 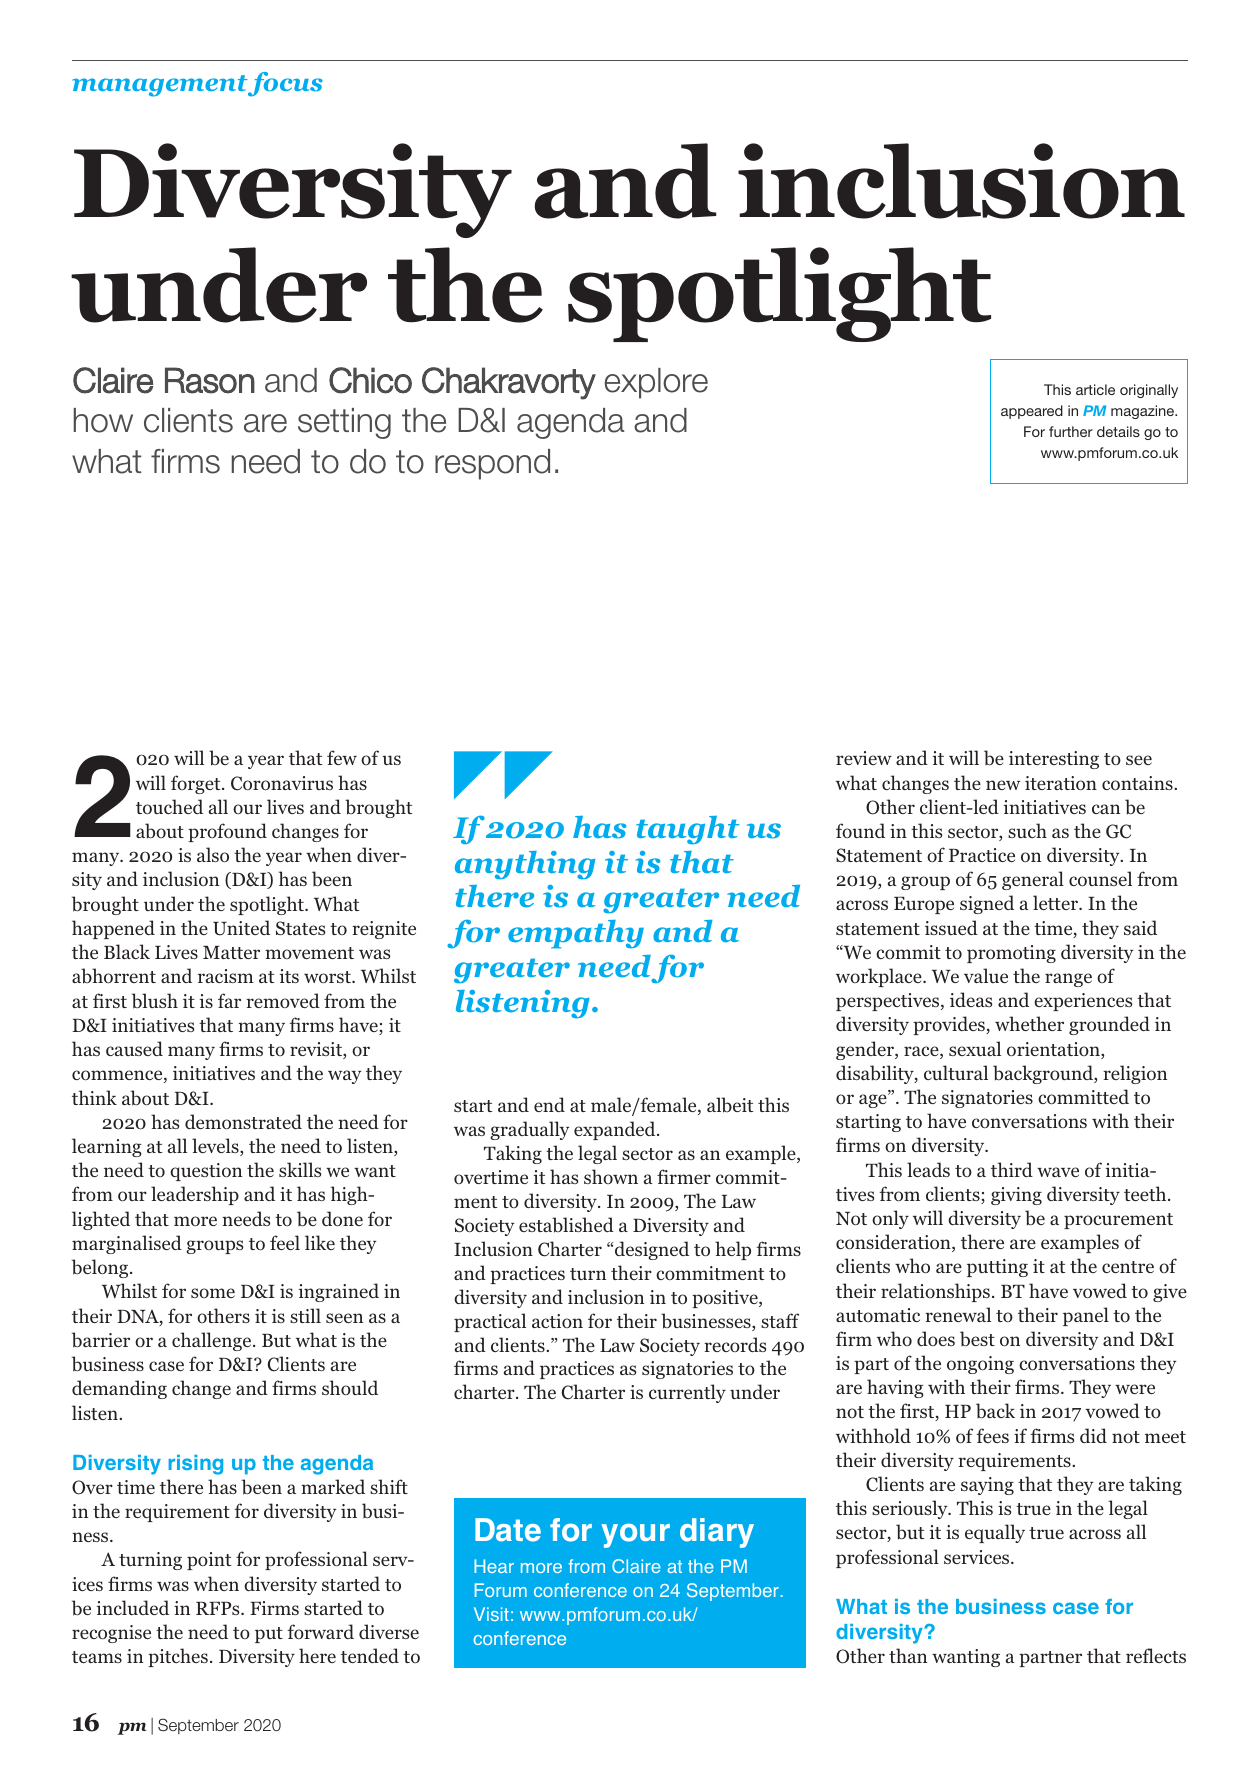 What do you see at coordinates (995, 1533) in the screenshot?
I see `equally` at bounding box center [995, 1533].
